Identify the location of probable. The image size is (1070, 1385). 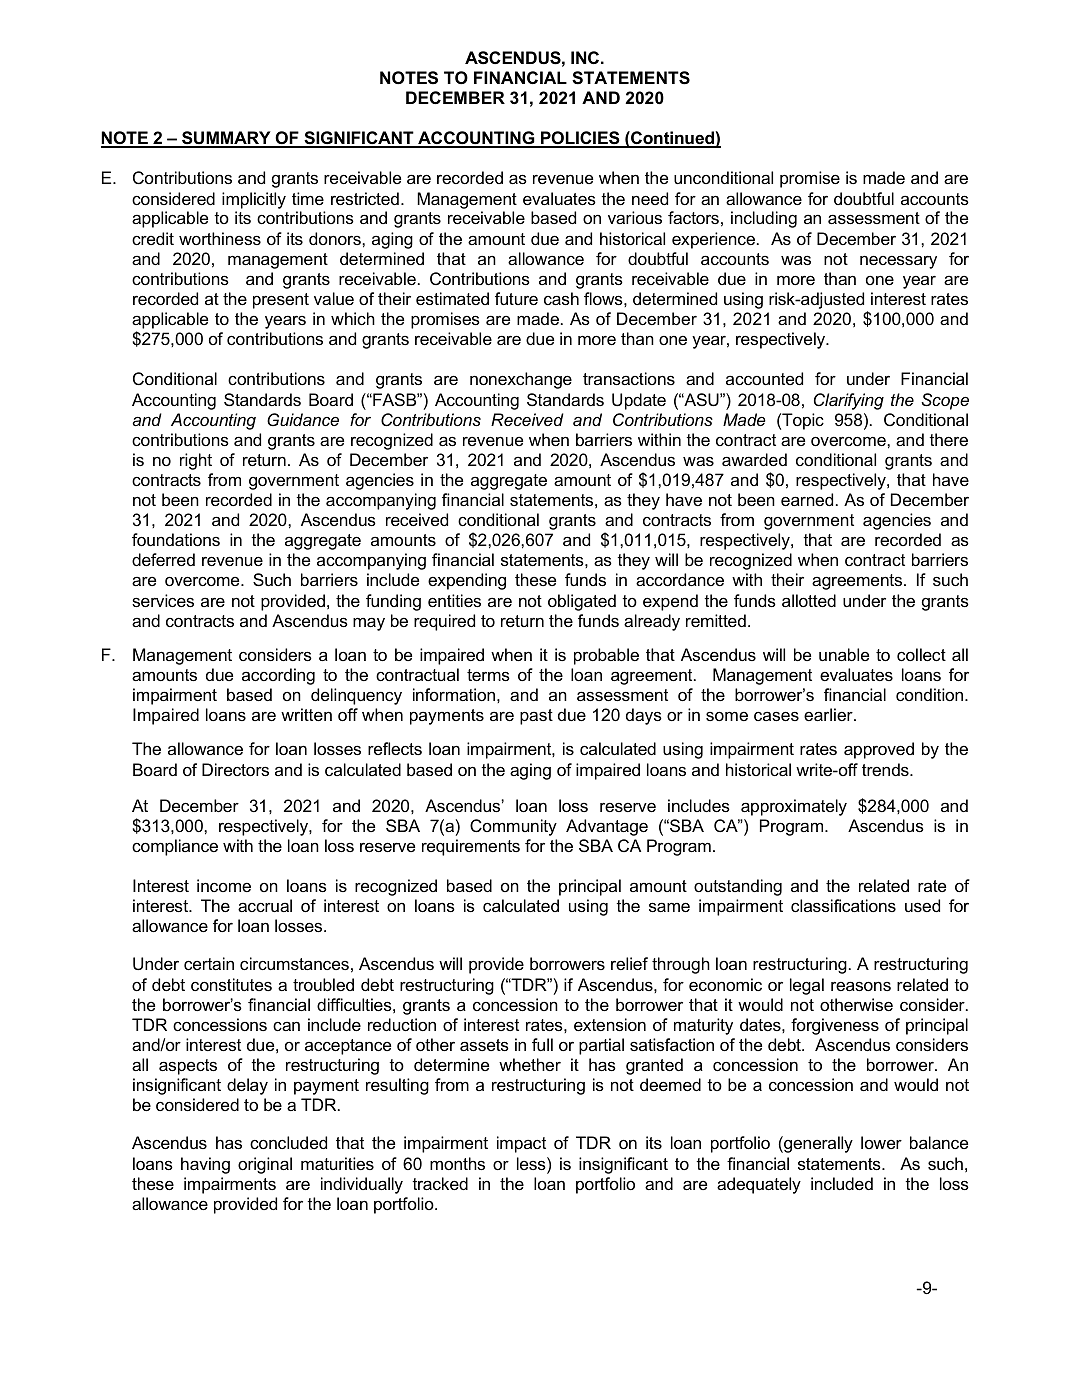
(606, 656).
